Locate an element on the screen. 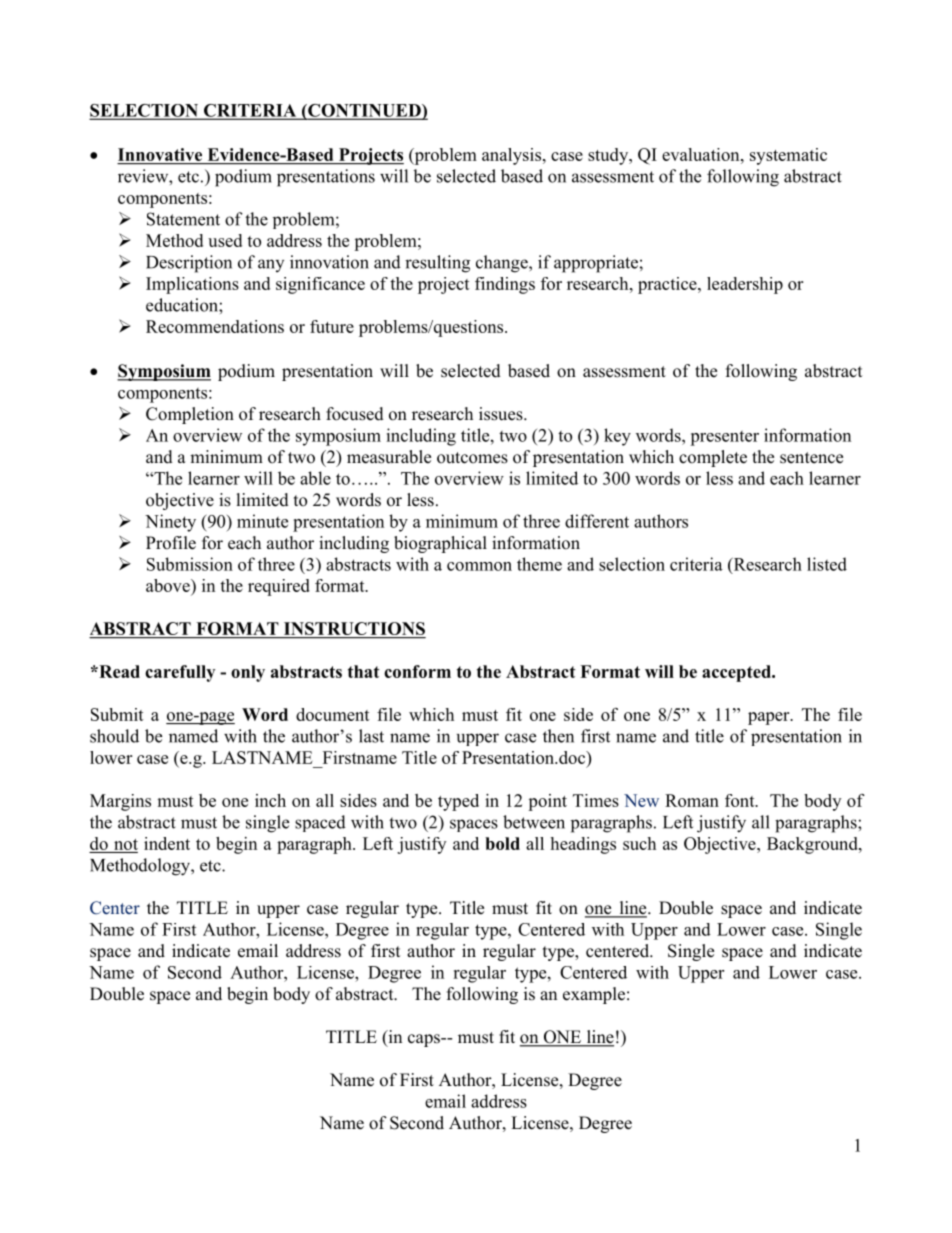 This screenshot has width=952, height=1233. systematic is located at coordinates (788, 156).
